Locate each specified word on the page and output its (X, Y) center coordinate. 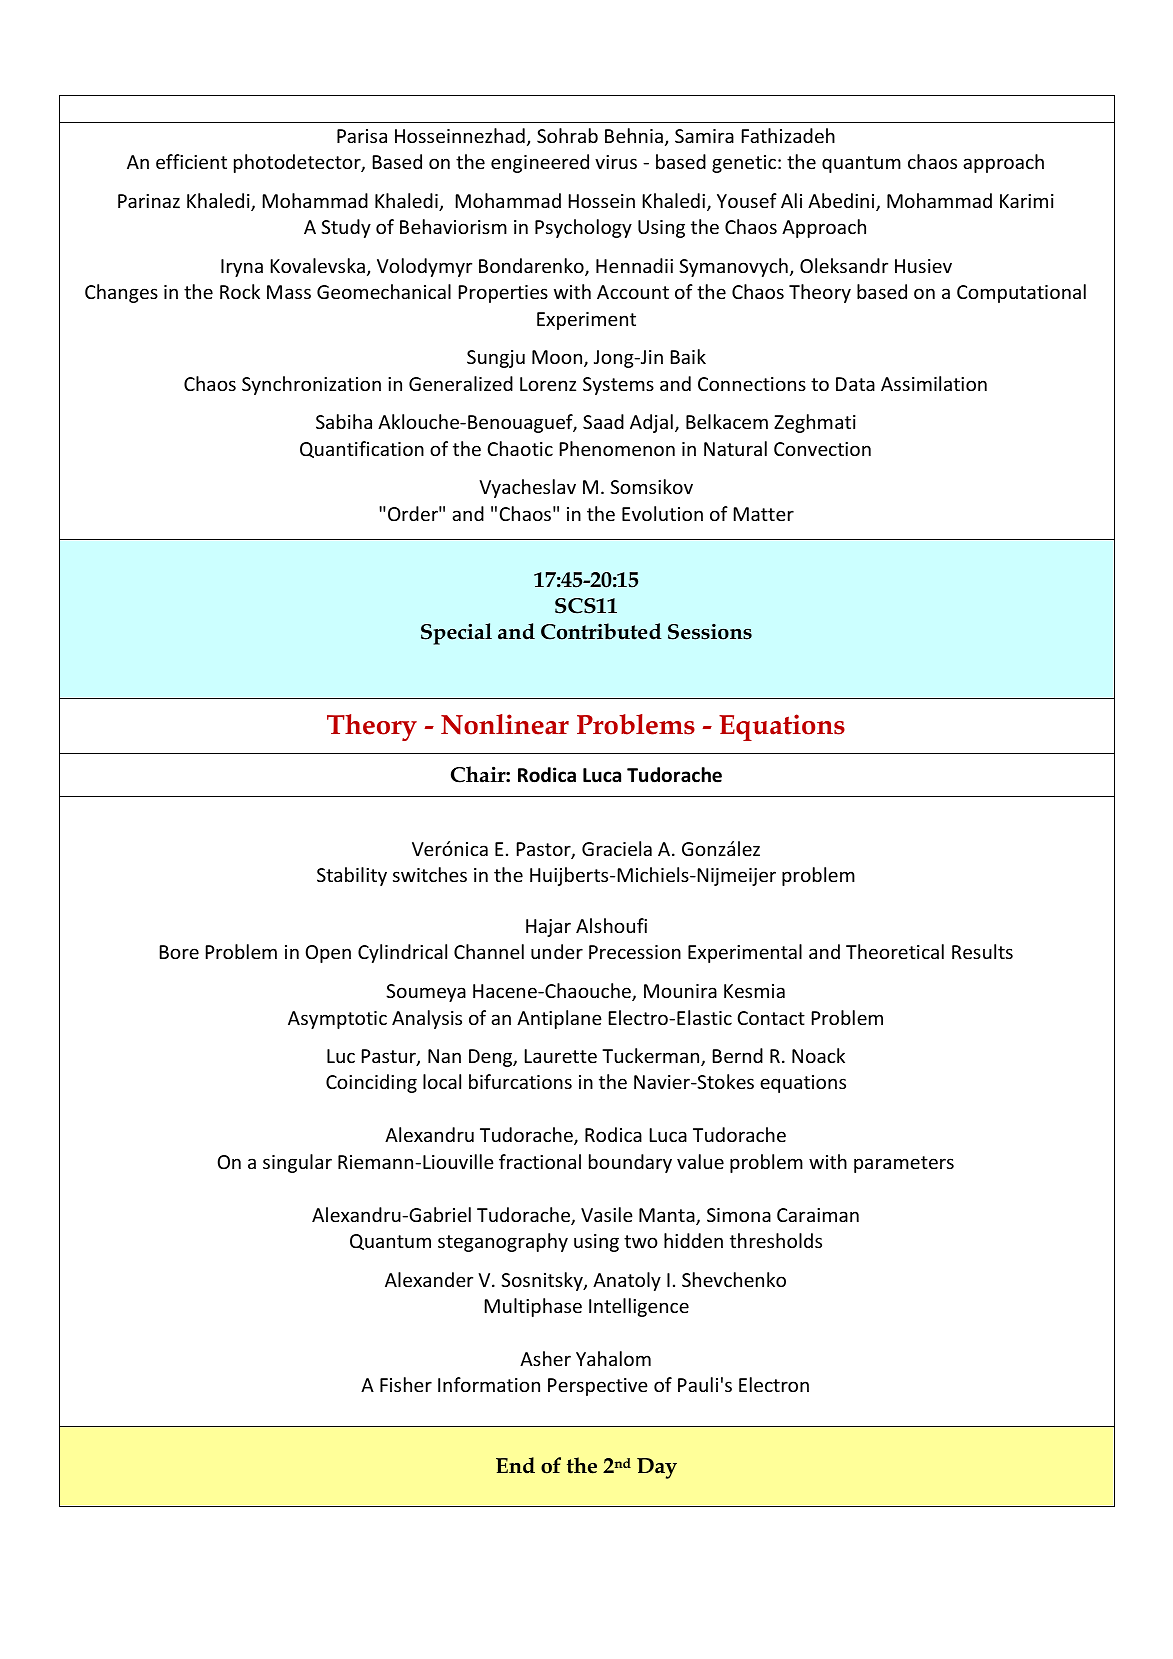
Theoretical (895, 951)
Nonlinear (505, 724)
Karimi (1027, 201)
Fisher (406, 1384)
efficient (191, 161)
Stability (352, 876)
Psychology (583, 228)
